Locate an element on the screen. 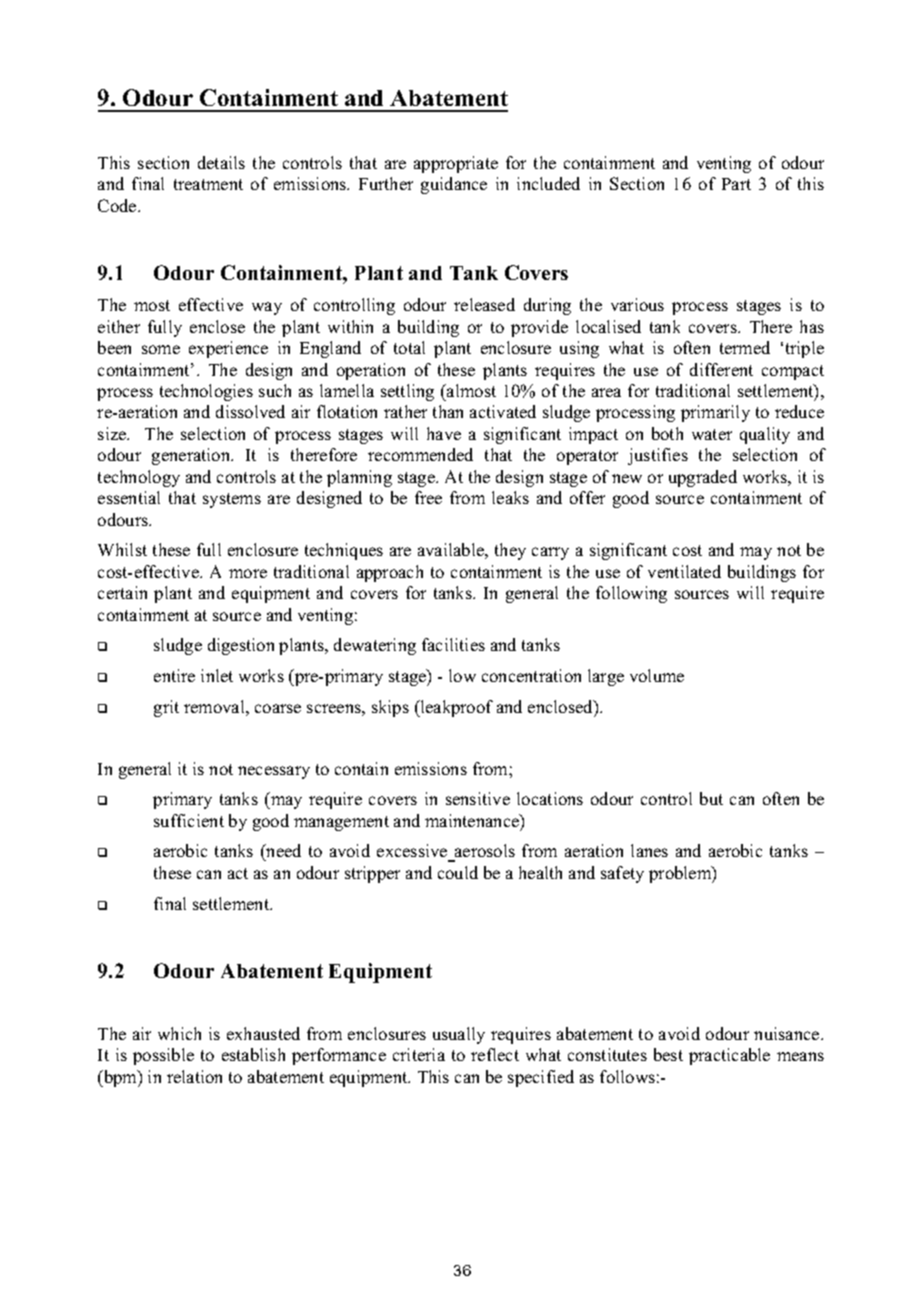  Part is located at coordinates (736, 184).
